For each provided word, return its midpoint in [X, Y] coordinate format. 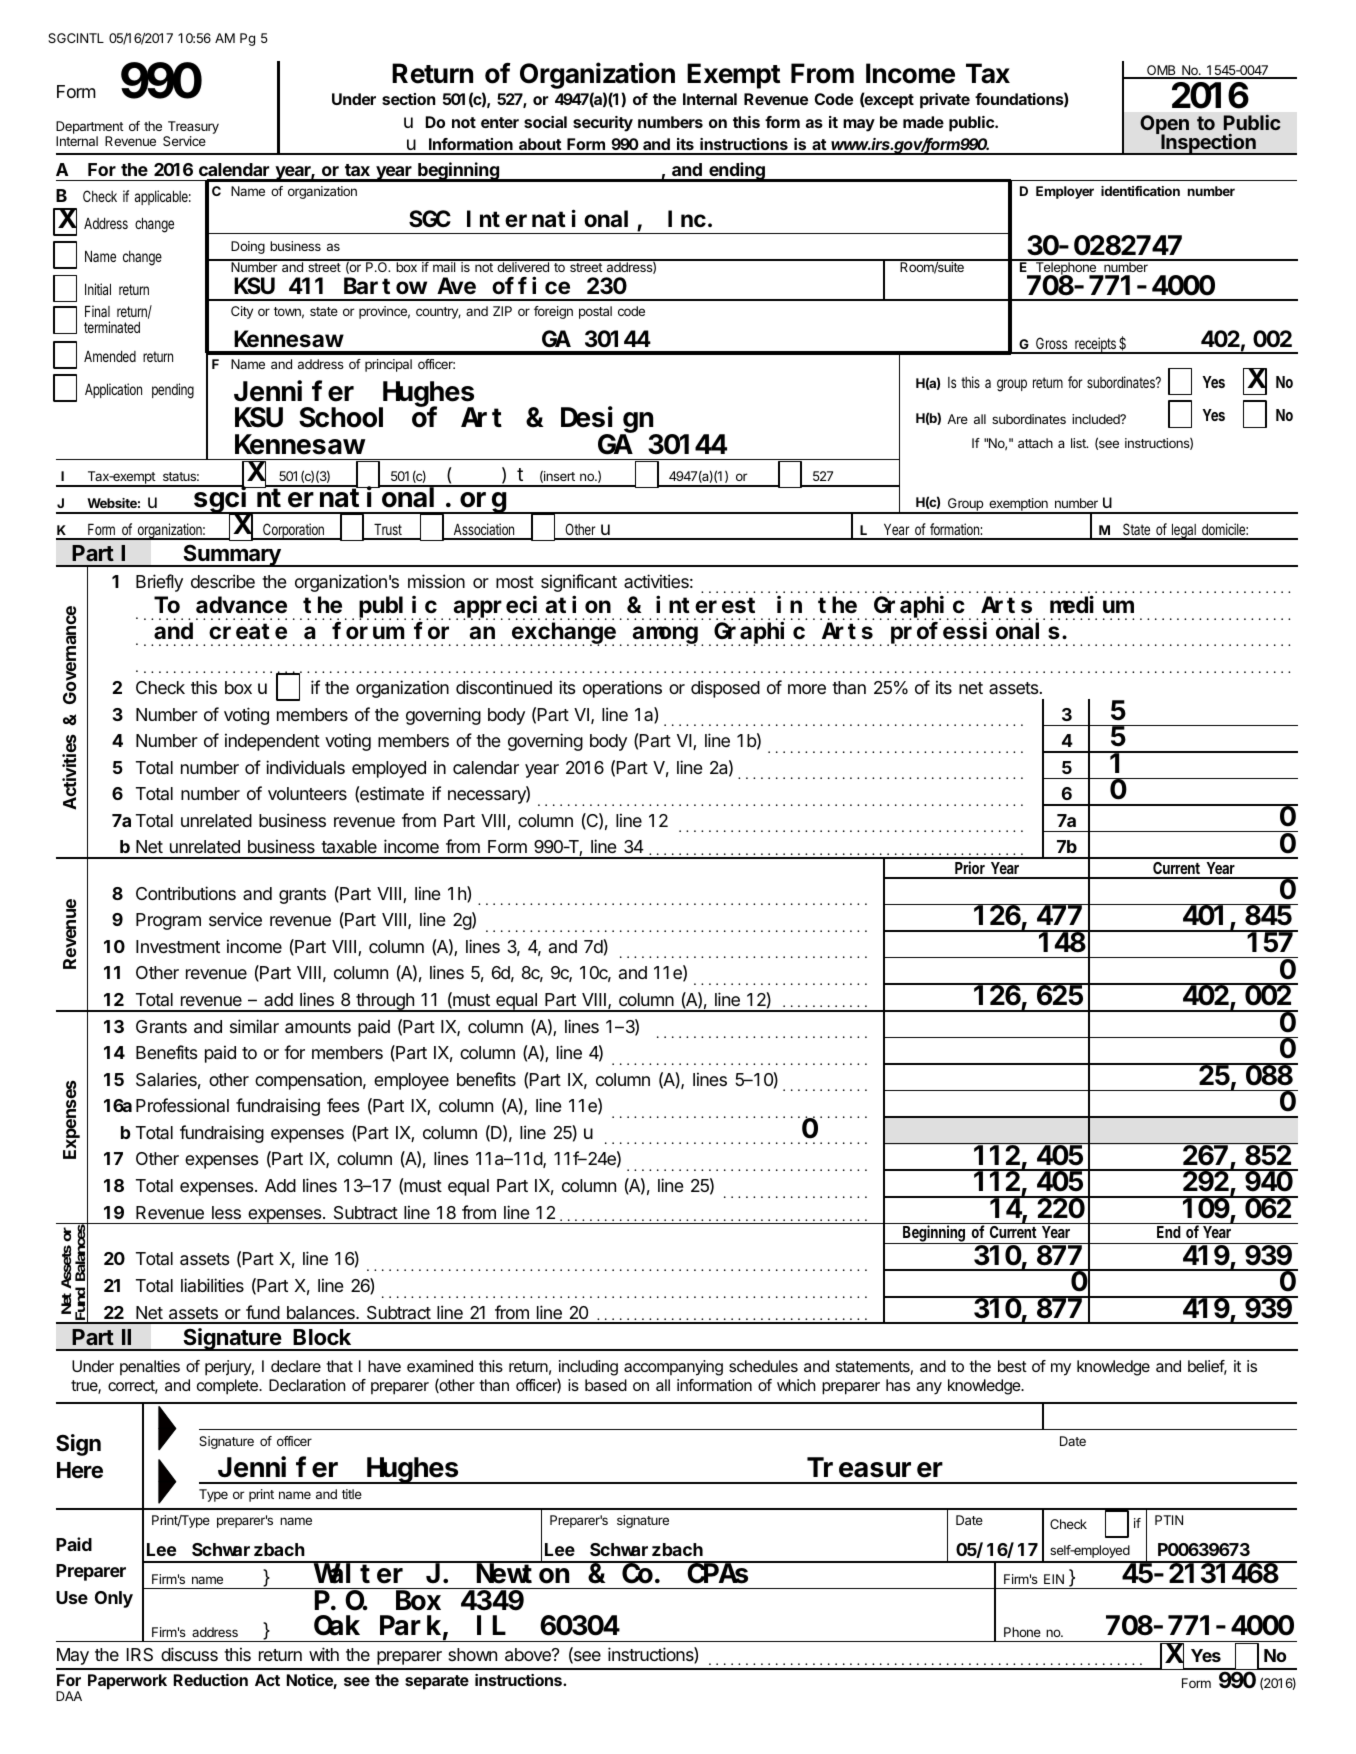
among [665, 636]
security [603, 124]
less [226, 1212]
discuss [189, 1654]
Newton [522, 1575]
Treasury [192, 129]
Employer [1065, 192]
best [1012, 1366]
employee [411, 1081]
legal [1184, 531]
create [248, 632]
